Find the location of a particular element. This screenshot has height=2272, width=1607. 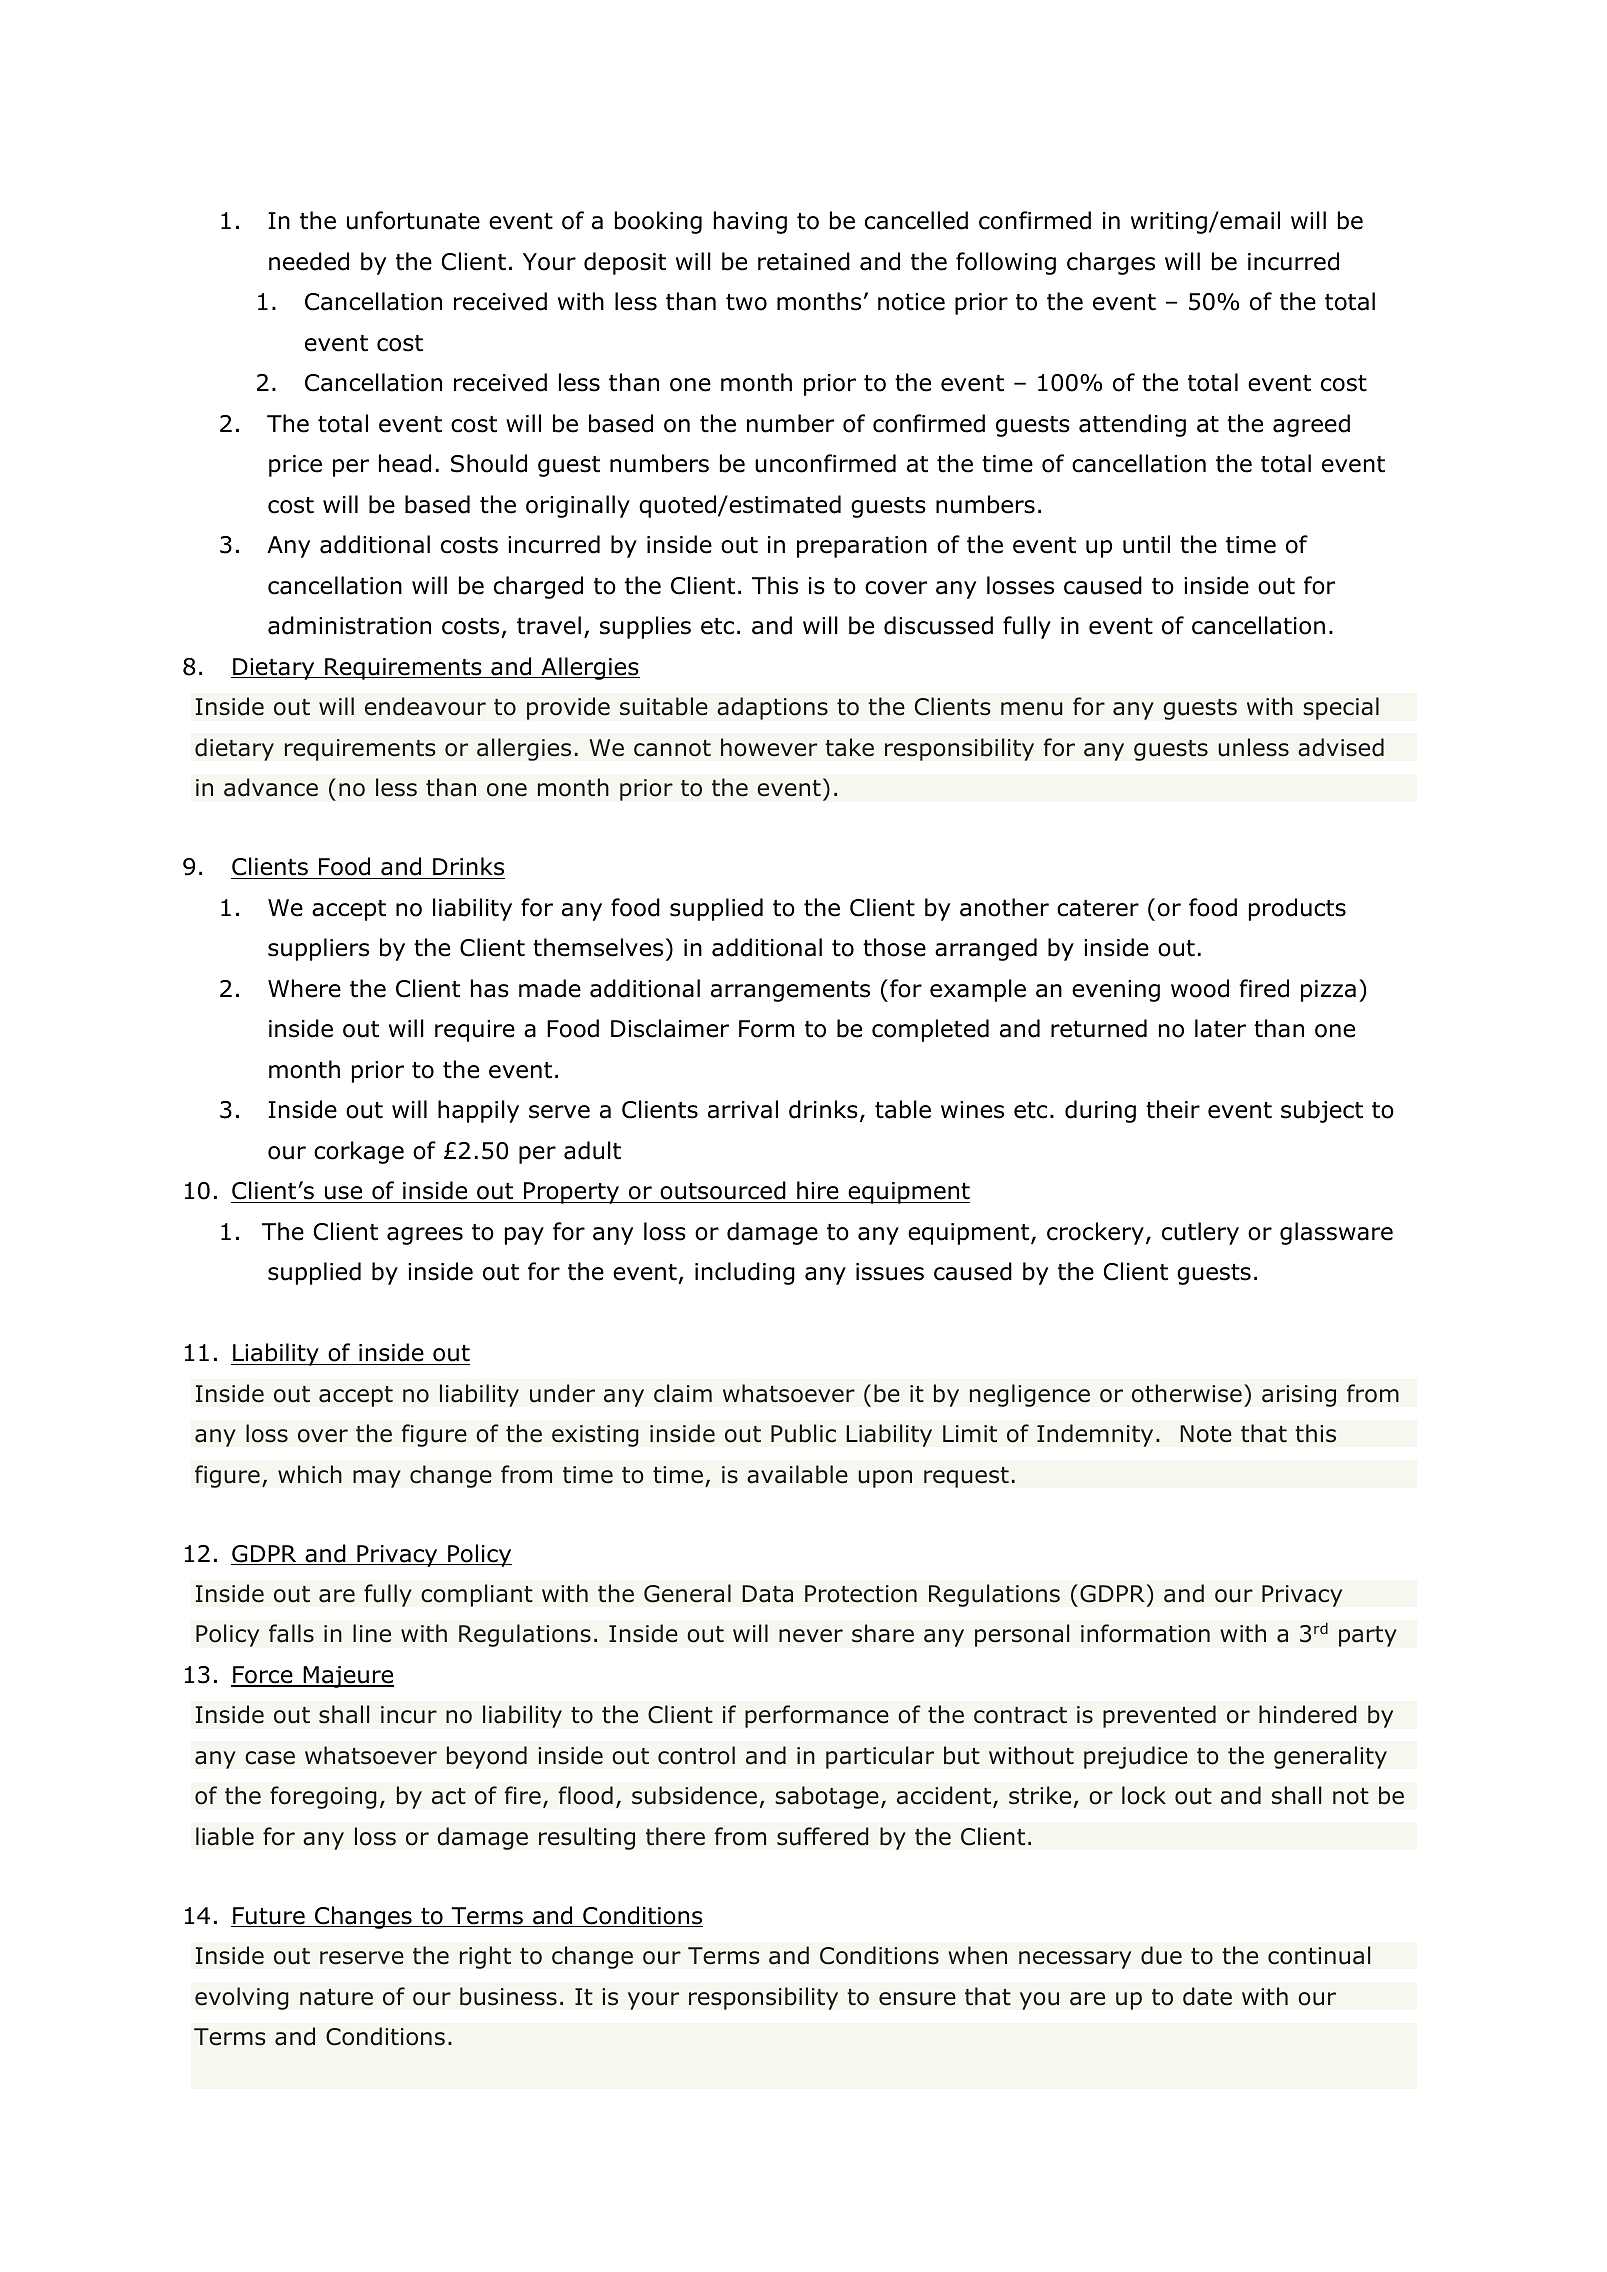

charges is located at coordinates (1111, 263).
